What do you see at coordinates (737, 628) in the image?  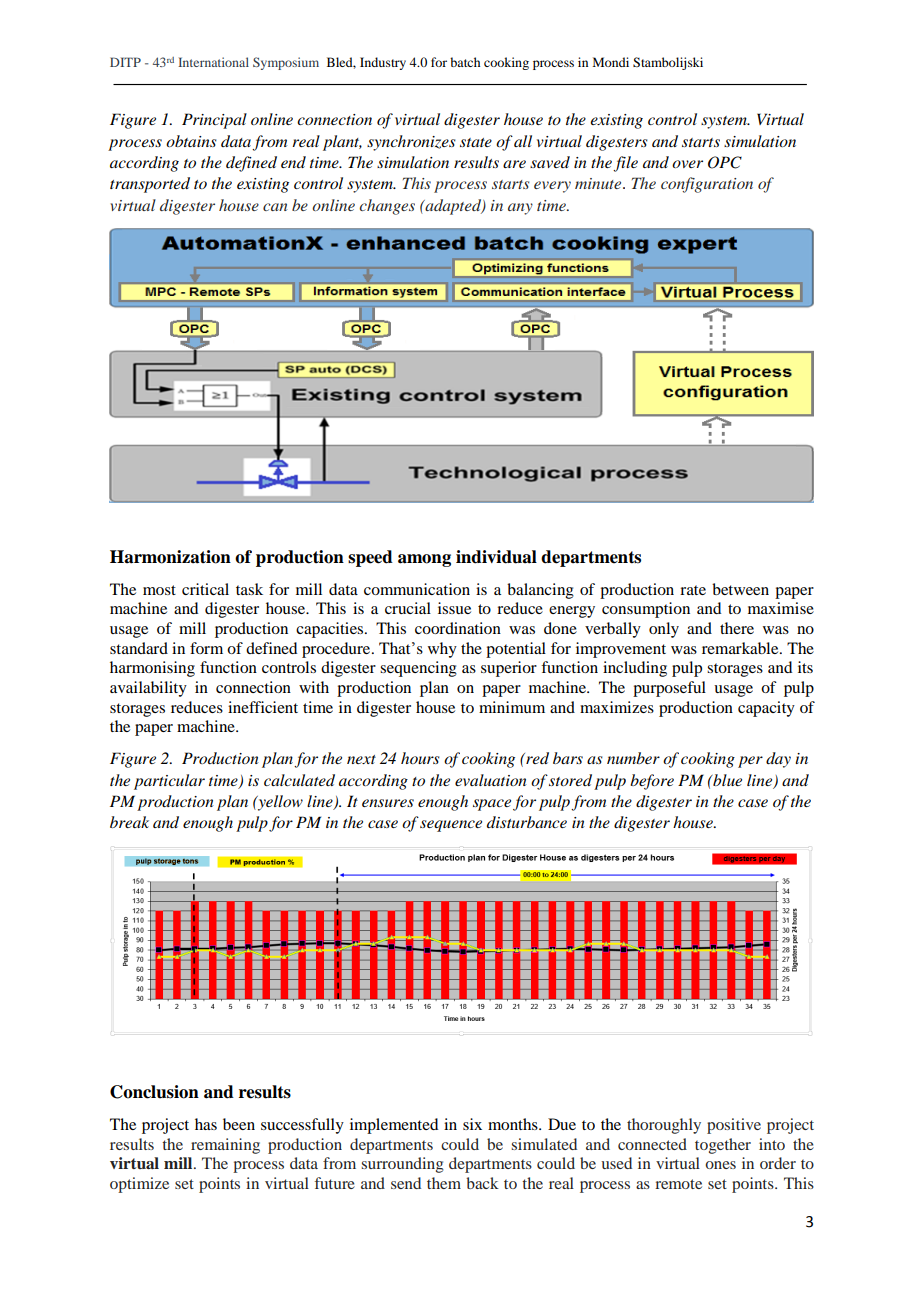 I see `there` at bounding box center [737, 628].
